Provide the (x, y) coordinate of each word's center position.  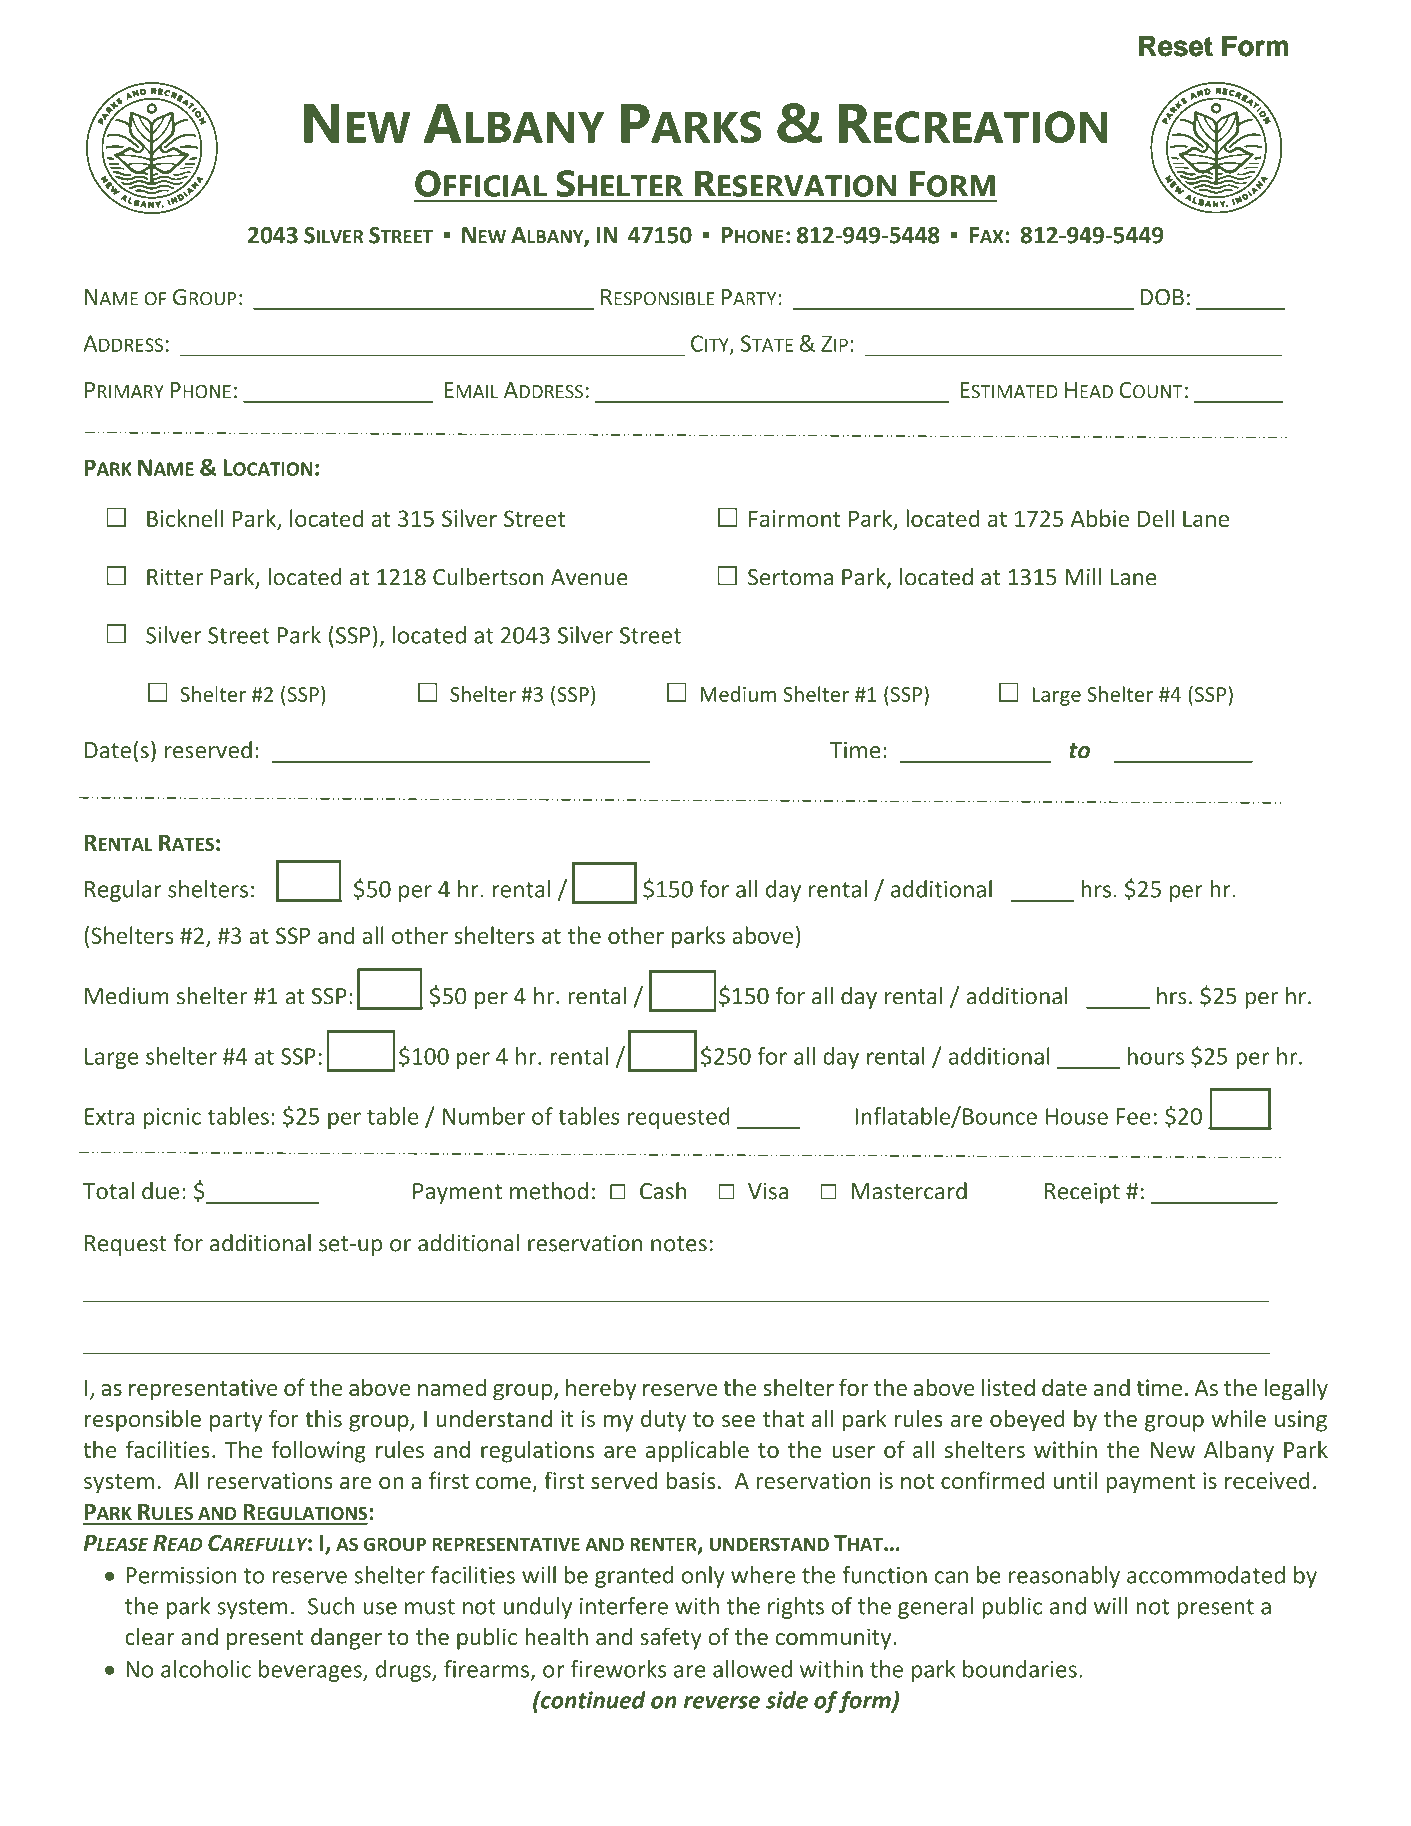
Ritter (175, 577)
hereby (601, 1389)
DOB (1162, 297)
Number (484, 1116)
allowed (752, 1669)
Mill (1083, 577)
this (323, 1418)
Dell (1156, 518)
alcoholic (206, 1669)
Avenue (589, 577)
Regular (123, 891)
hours (1156, 1056)
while (1239, 1418)
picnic (172, 1118)
